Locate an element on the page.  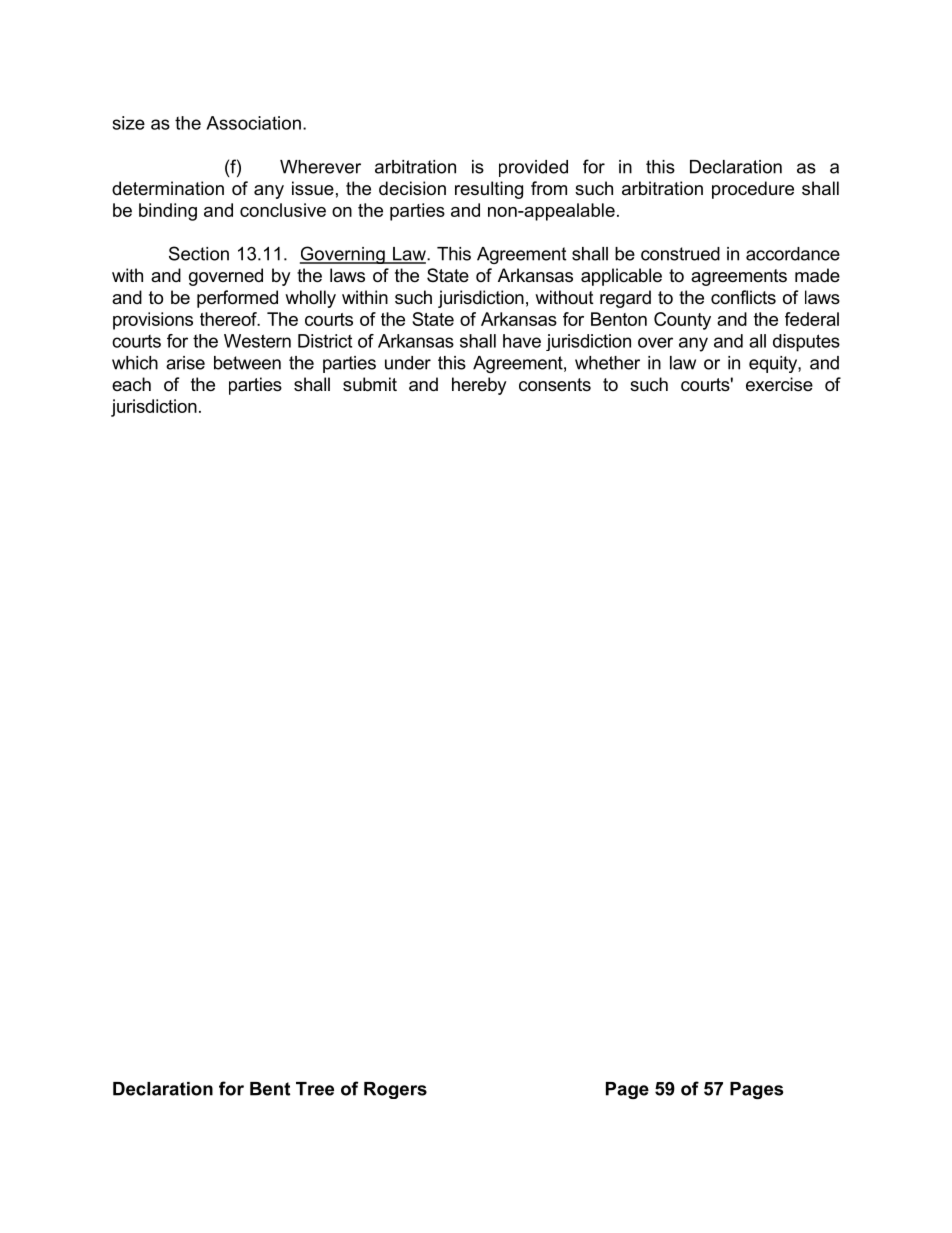
Tree is located at coordinates (315, 1089).
